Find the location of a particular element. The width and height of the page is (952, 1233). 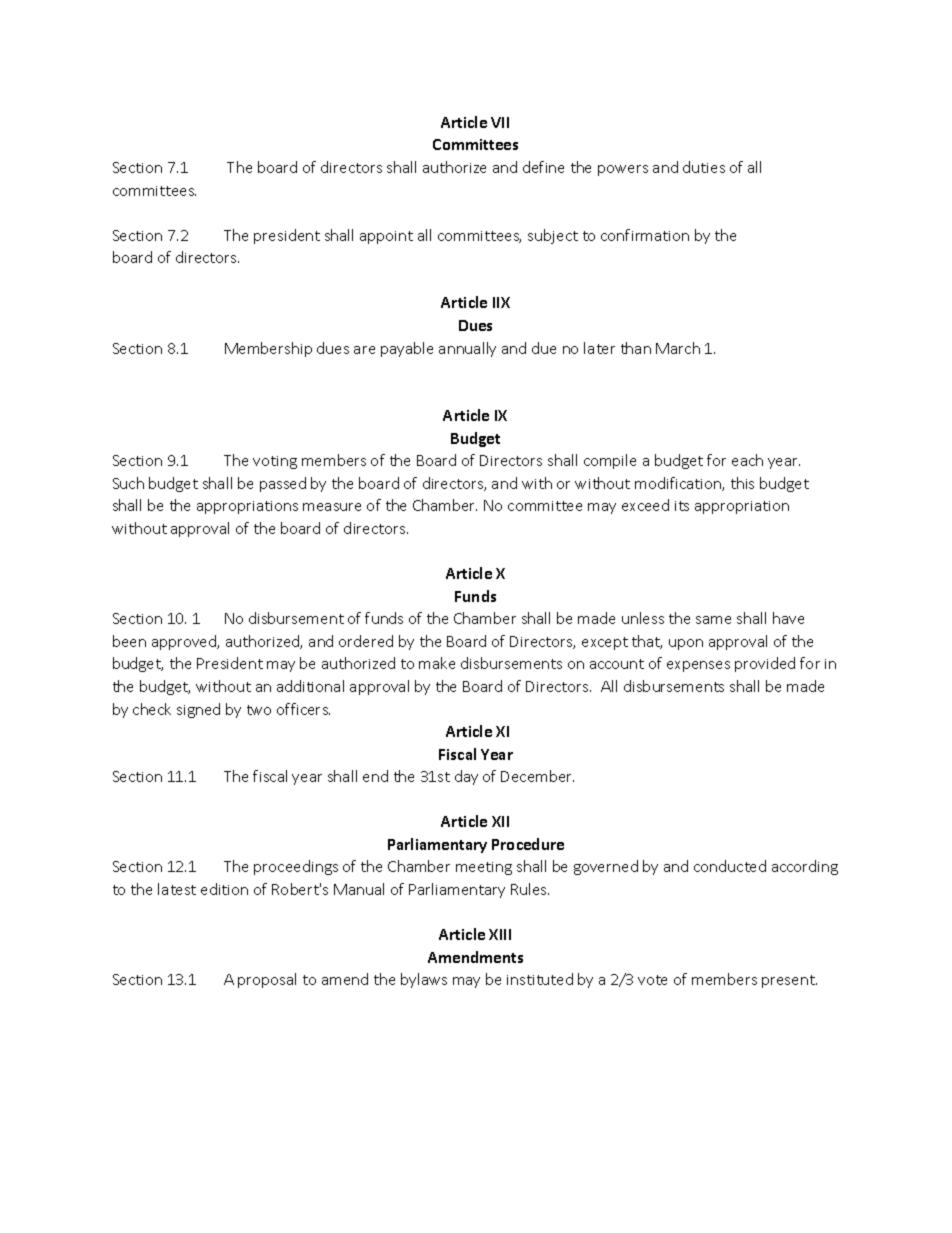

VII is located at coordinates (500, 122).
